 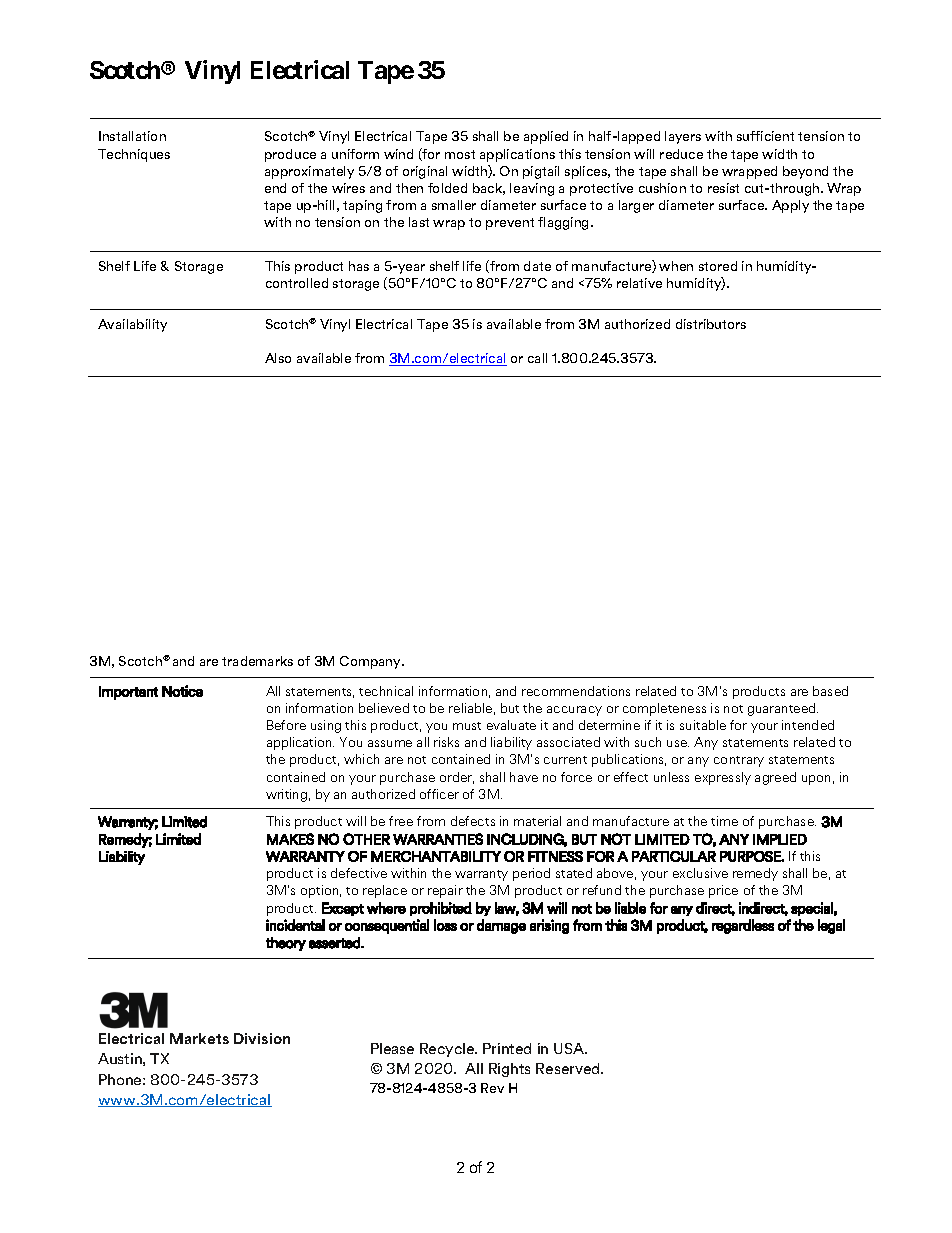 What do you see at coordinates (446, 742) in the page?
I see `risks` at bounding box center [446, 742].
